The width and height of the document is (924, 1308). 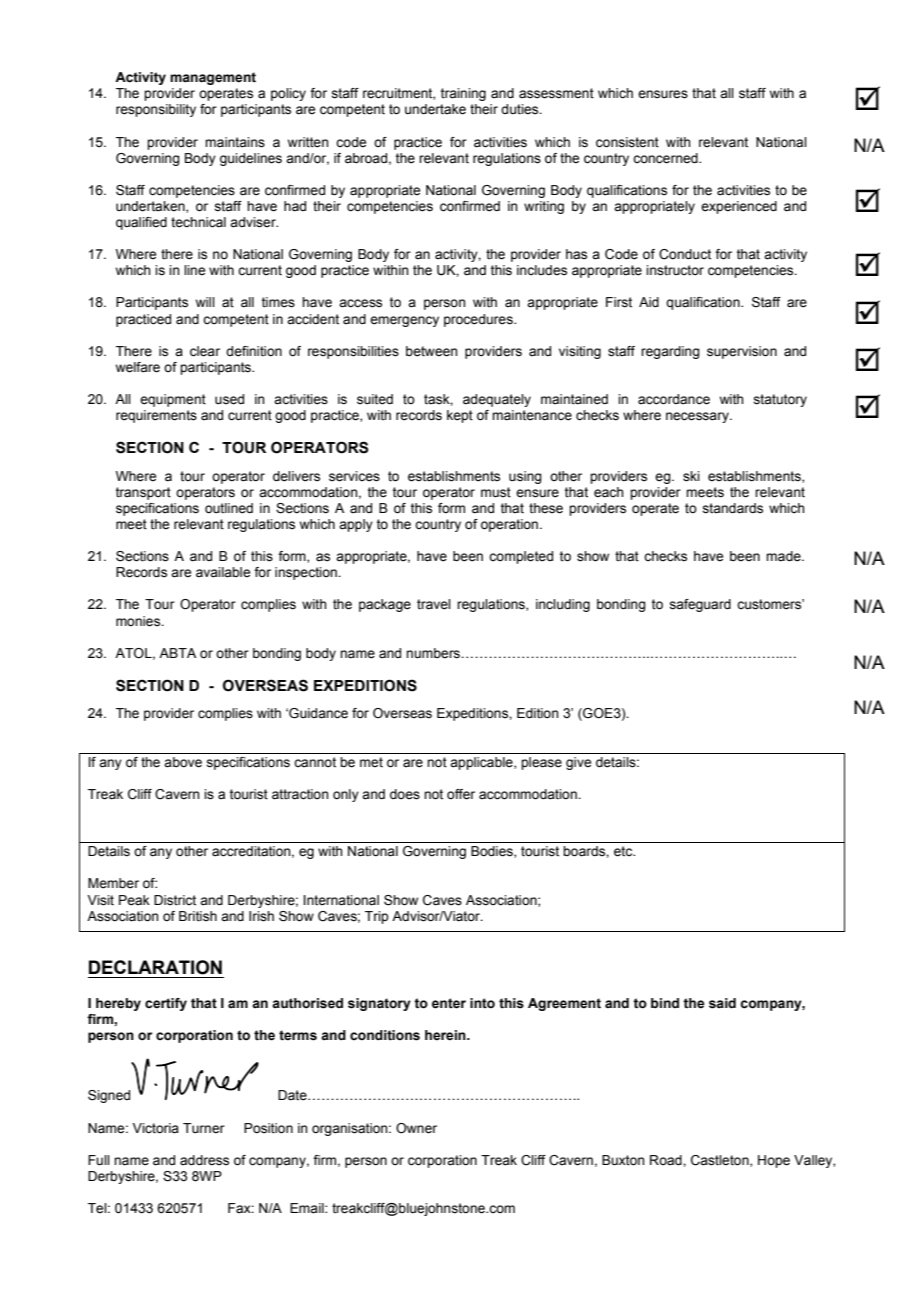 I want to click on District, so click(x=175, y=900).
